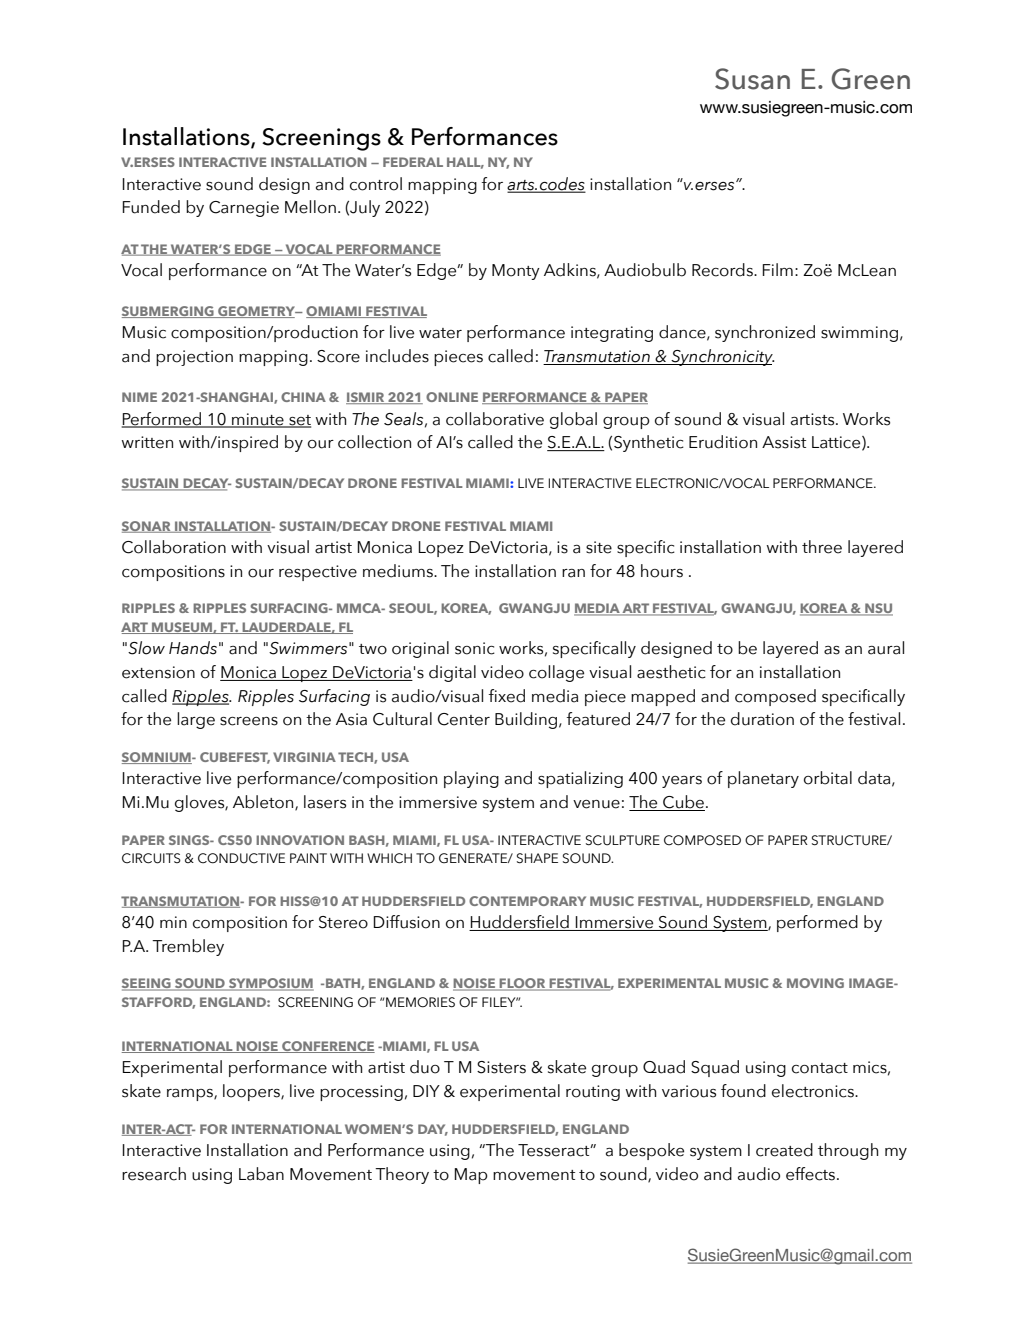 The height and width of the document is (1338, 1034). What do you see at coordinates (261, 1174) in the document?
I see `Laban` at bounding box center [261, 1174].
